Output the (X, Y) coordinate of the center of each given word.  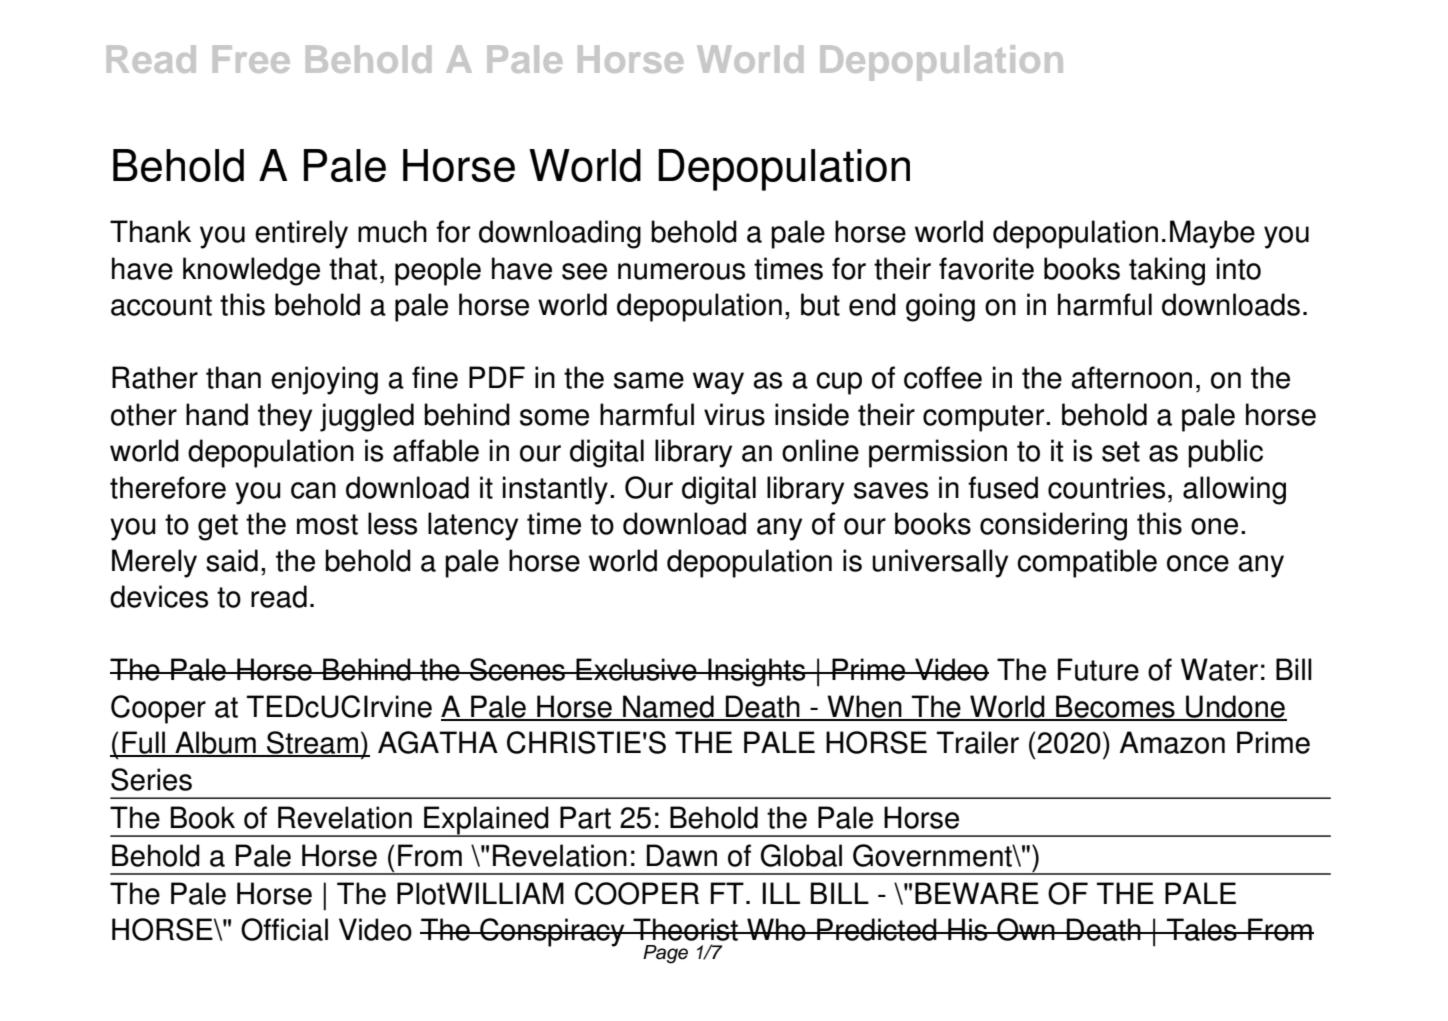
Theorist (685, 929)
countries (1106, 487)
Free (251, 59)
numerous (681, 271)
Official (284, 929)
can (313, 490)
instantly (555, 490)
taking (1167, 271)
